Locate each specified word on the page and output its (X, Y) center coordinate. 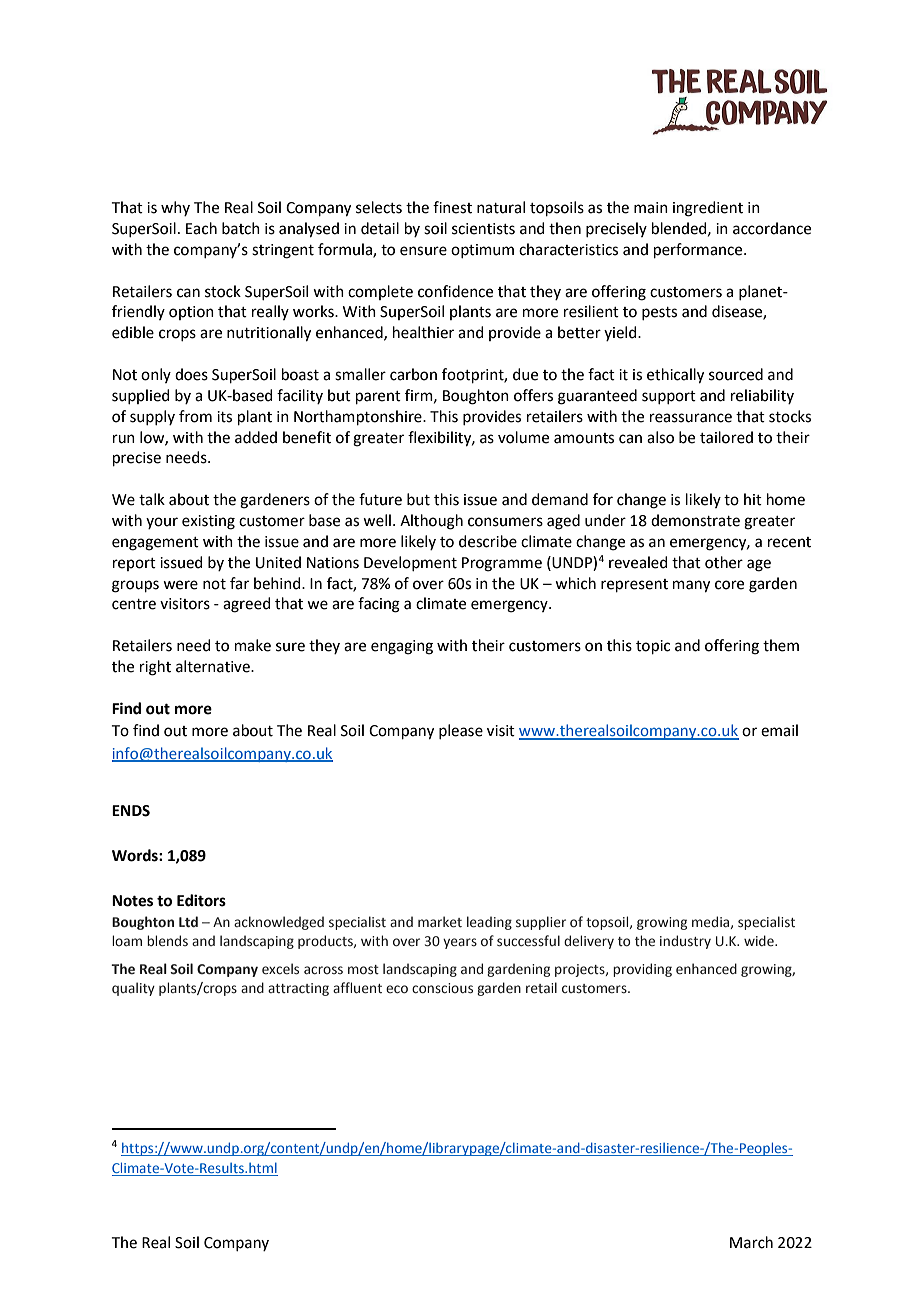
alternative (214, 666)
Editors (201, 900)
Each (201, 228)
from (195, 416)
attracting (298, 989)
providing (642, 970)
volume (523, 437)
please (461, 731)
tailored (726, 437)
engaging (402, 647)
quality (133, 989)
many (691, 586)
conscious (442, 988)
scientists (483, 229)
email (779, 730)
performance (699, 250)
